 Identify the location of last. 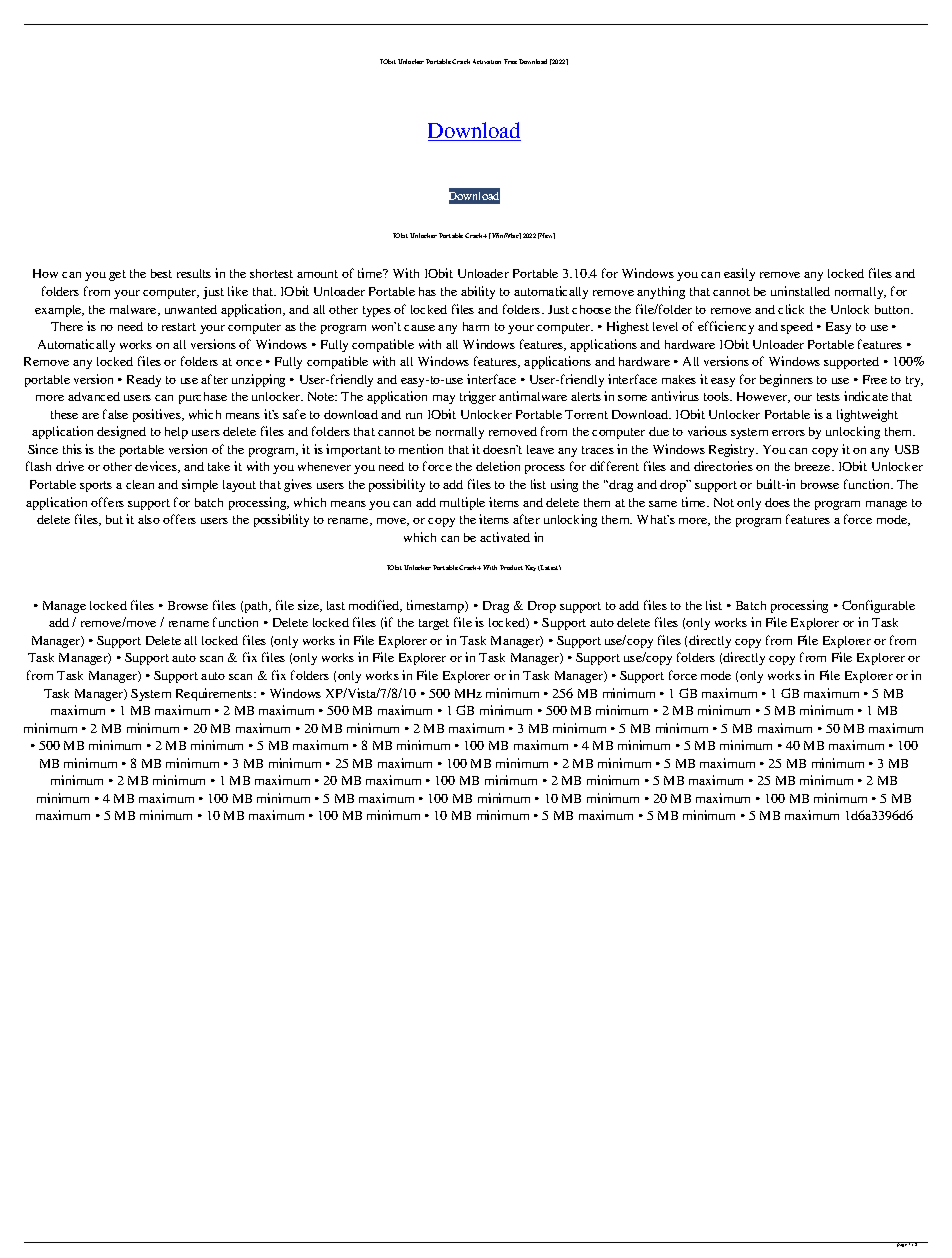
(336, 605).
